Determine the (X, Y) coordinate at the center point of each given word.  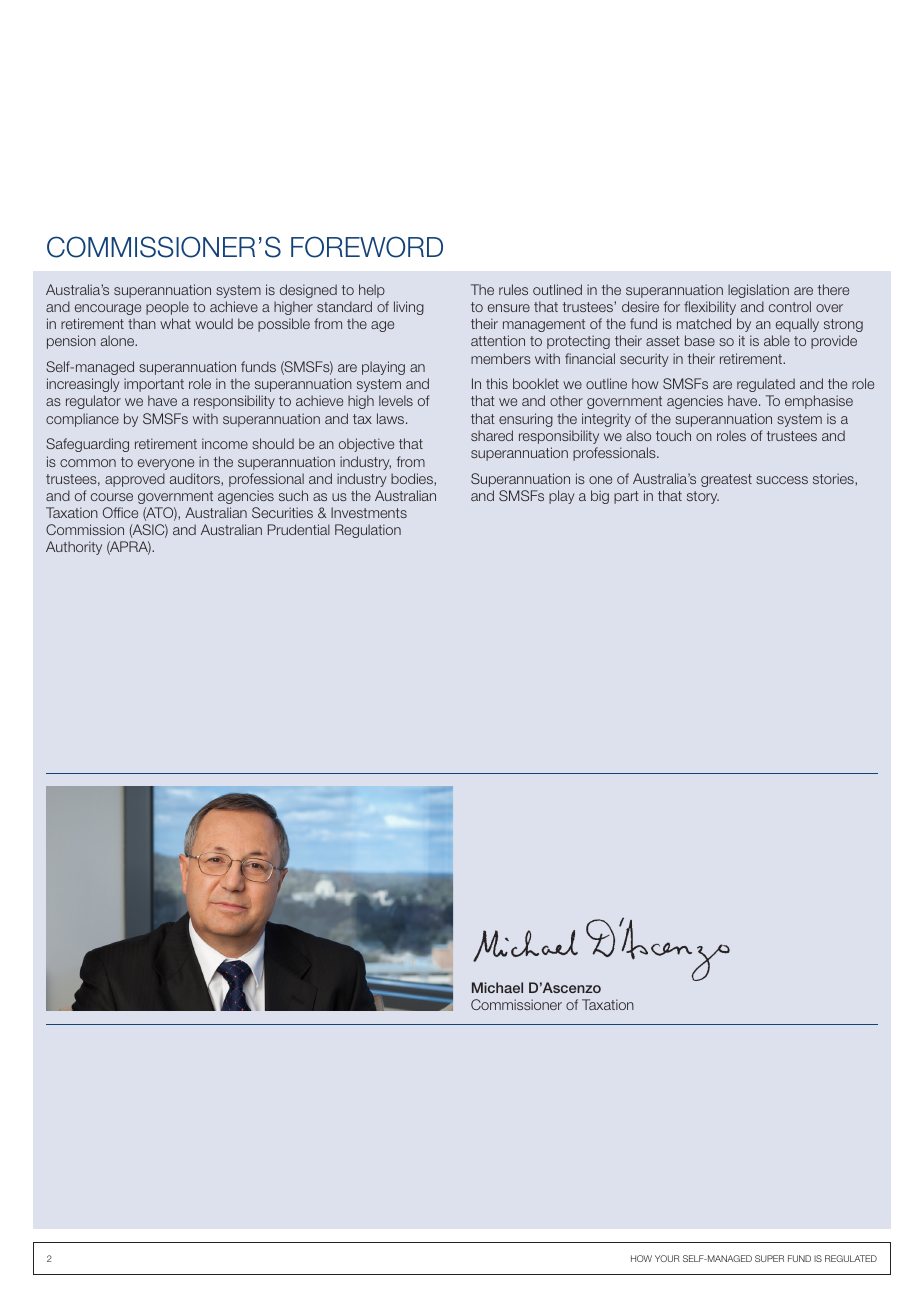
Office (120, 512)
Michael (497, 987)
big (600, 497)
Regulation (368, 531)
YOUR (667, 1258)
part (626, 497)
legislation (758, 291)
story (703, 497)
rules (513, 289)
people (167, 308)
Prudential (299, 529)
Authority (74, 548)
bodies (413, 479)
